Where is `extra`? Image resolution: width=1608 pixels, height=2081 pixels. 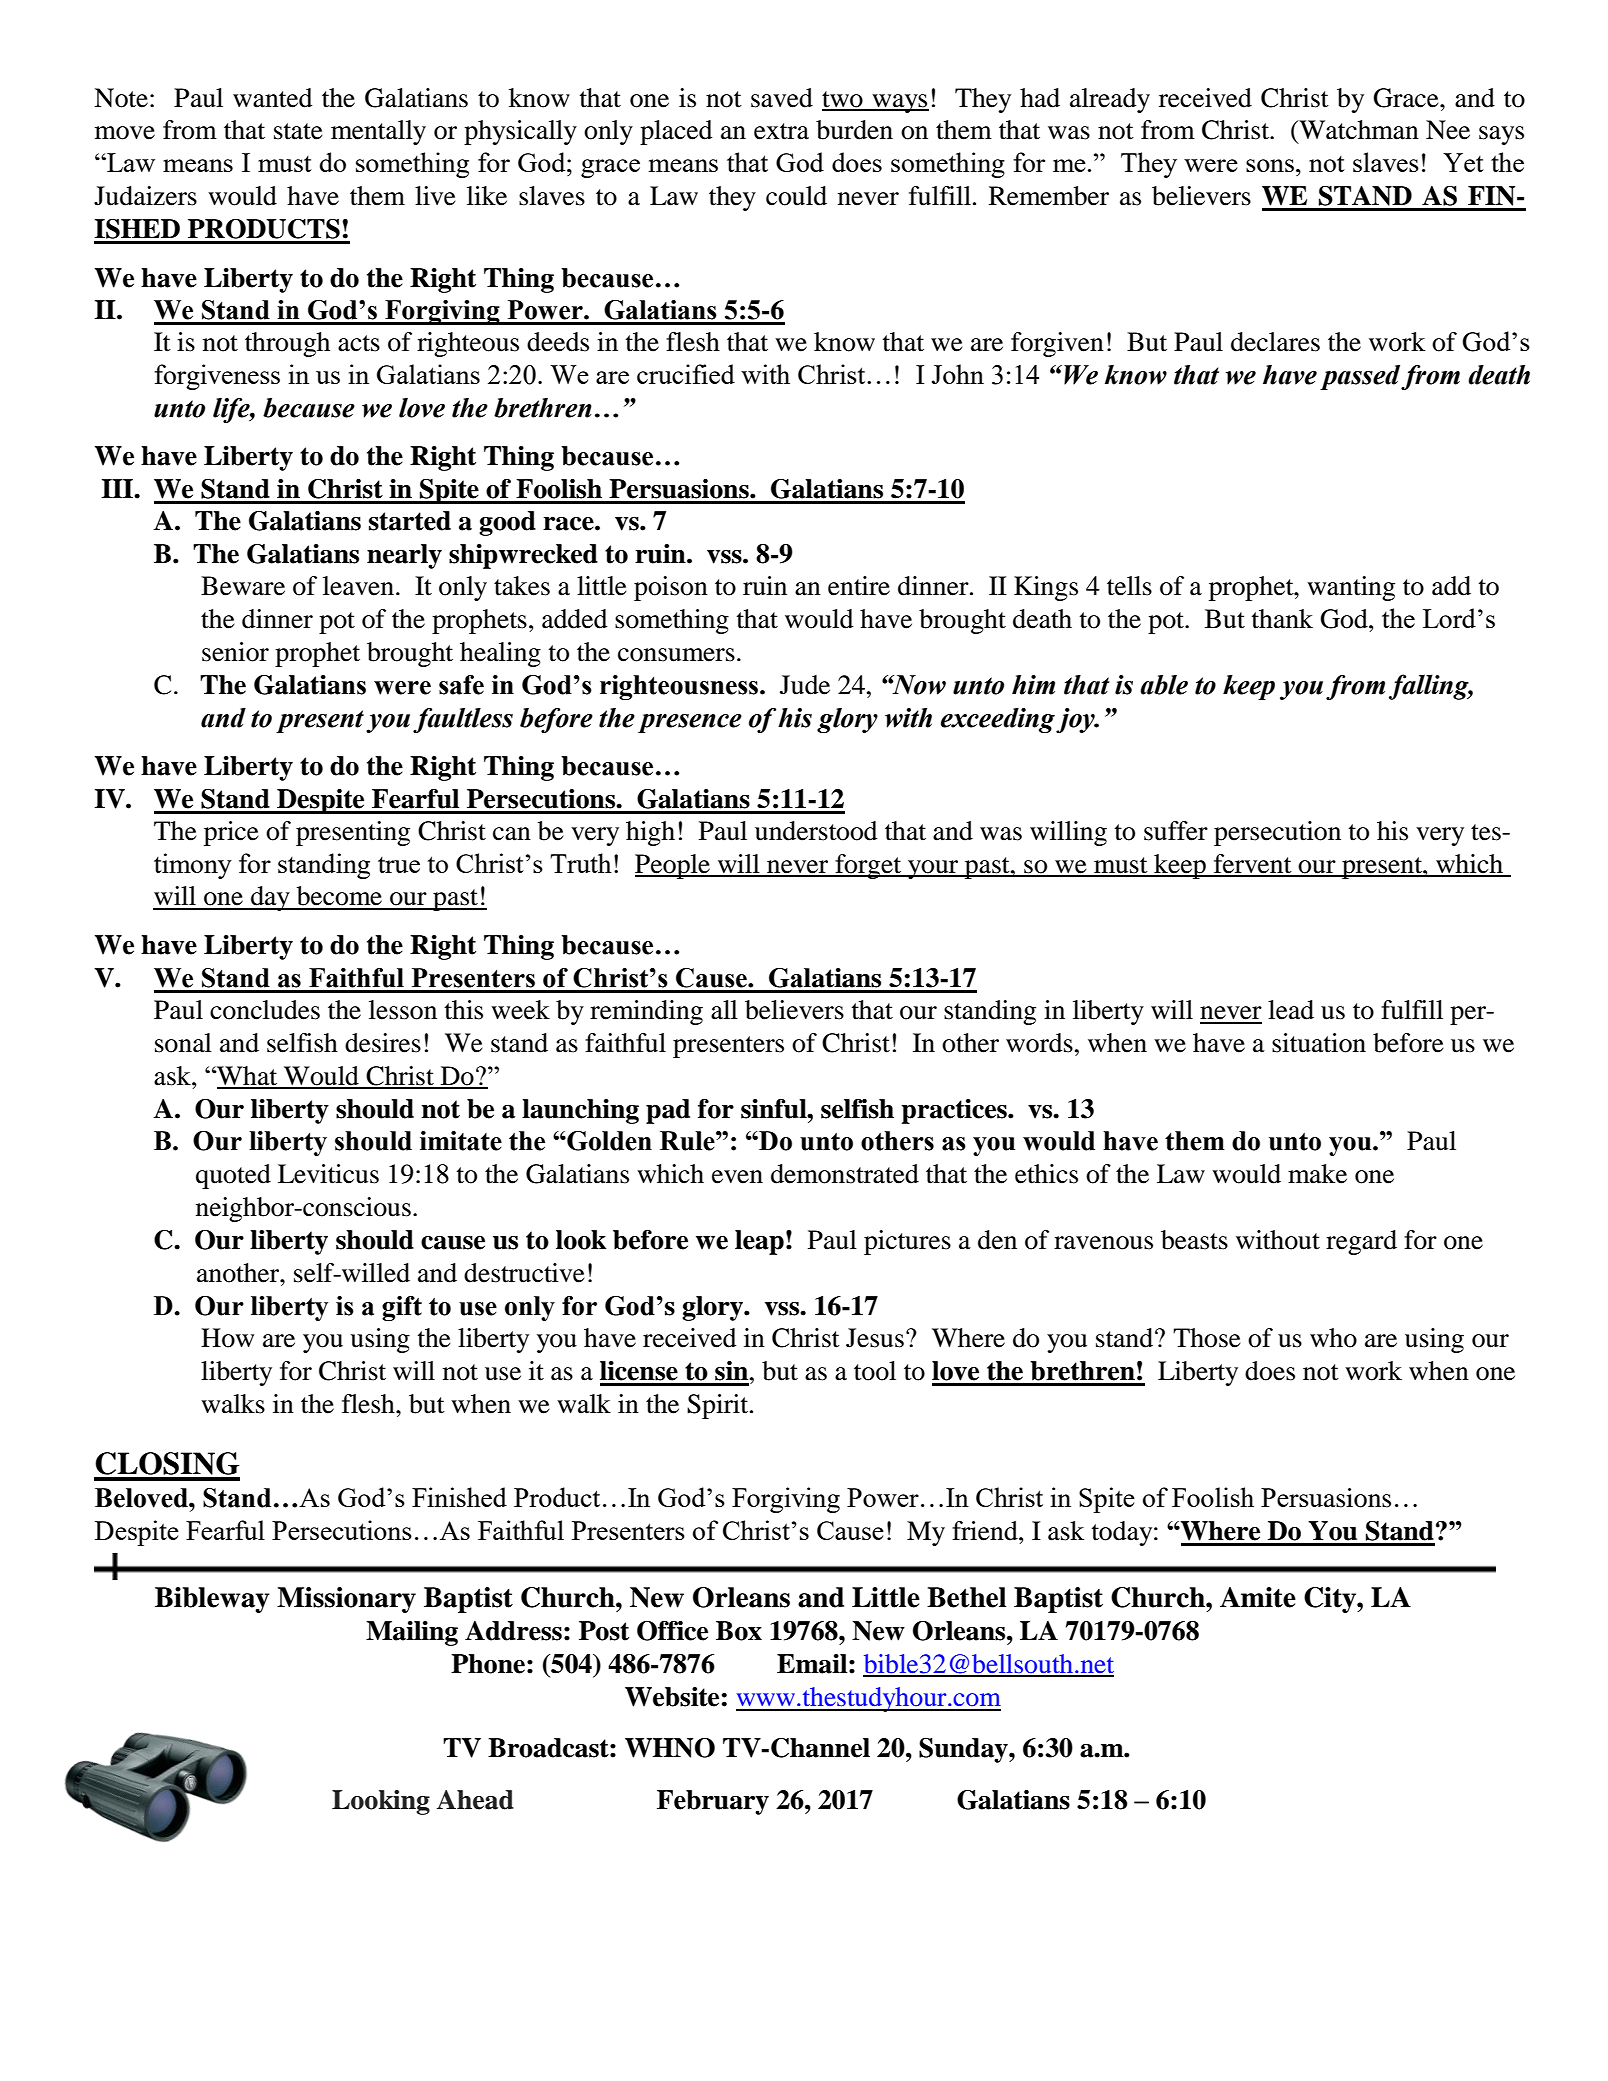
extra is located at coordinates (781, 131).
